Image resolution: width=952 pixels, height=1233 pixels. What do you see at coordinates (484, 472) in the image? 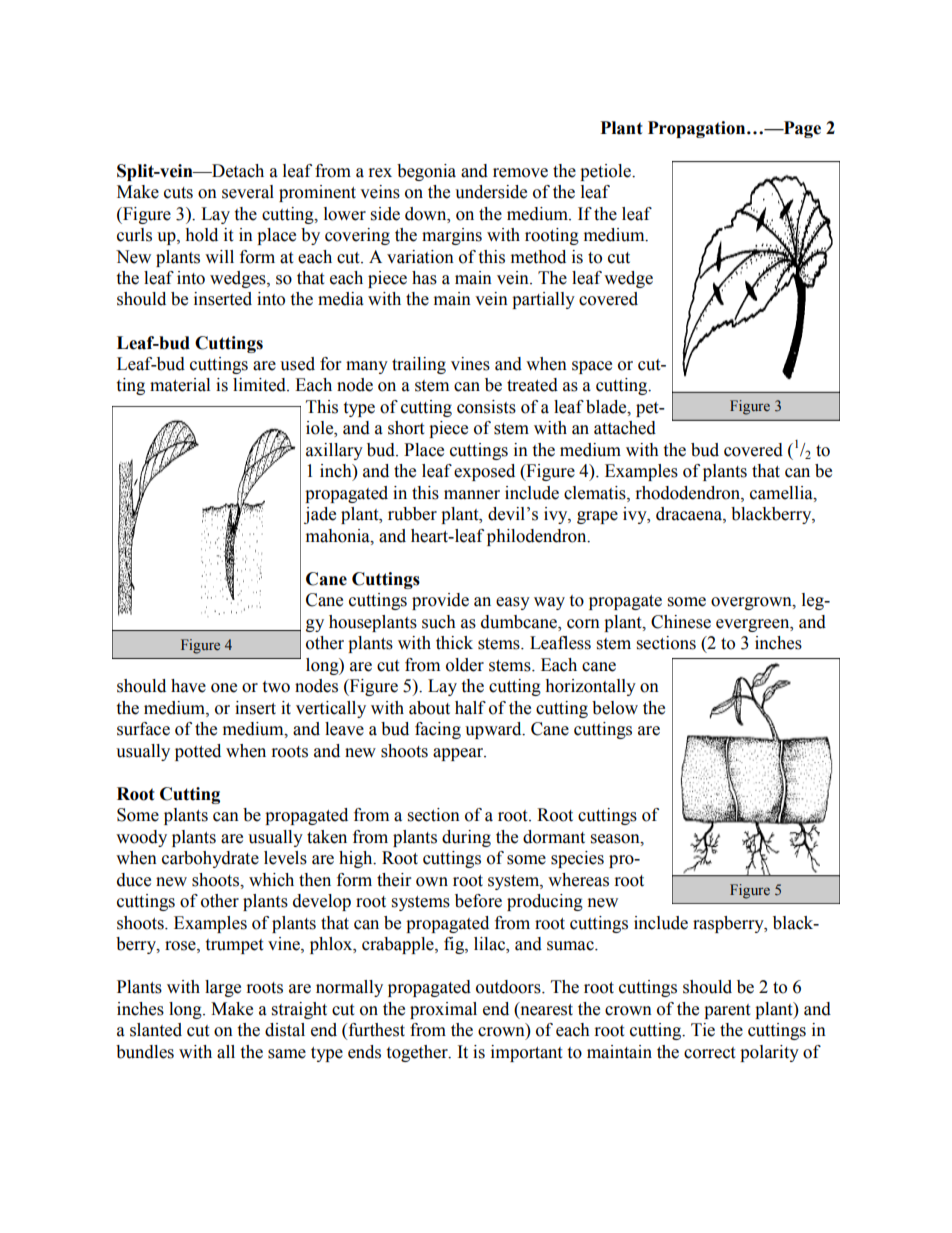
I see `exposed` at bounding box center [484, 472].
